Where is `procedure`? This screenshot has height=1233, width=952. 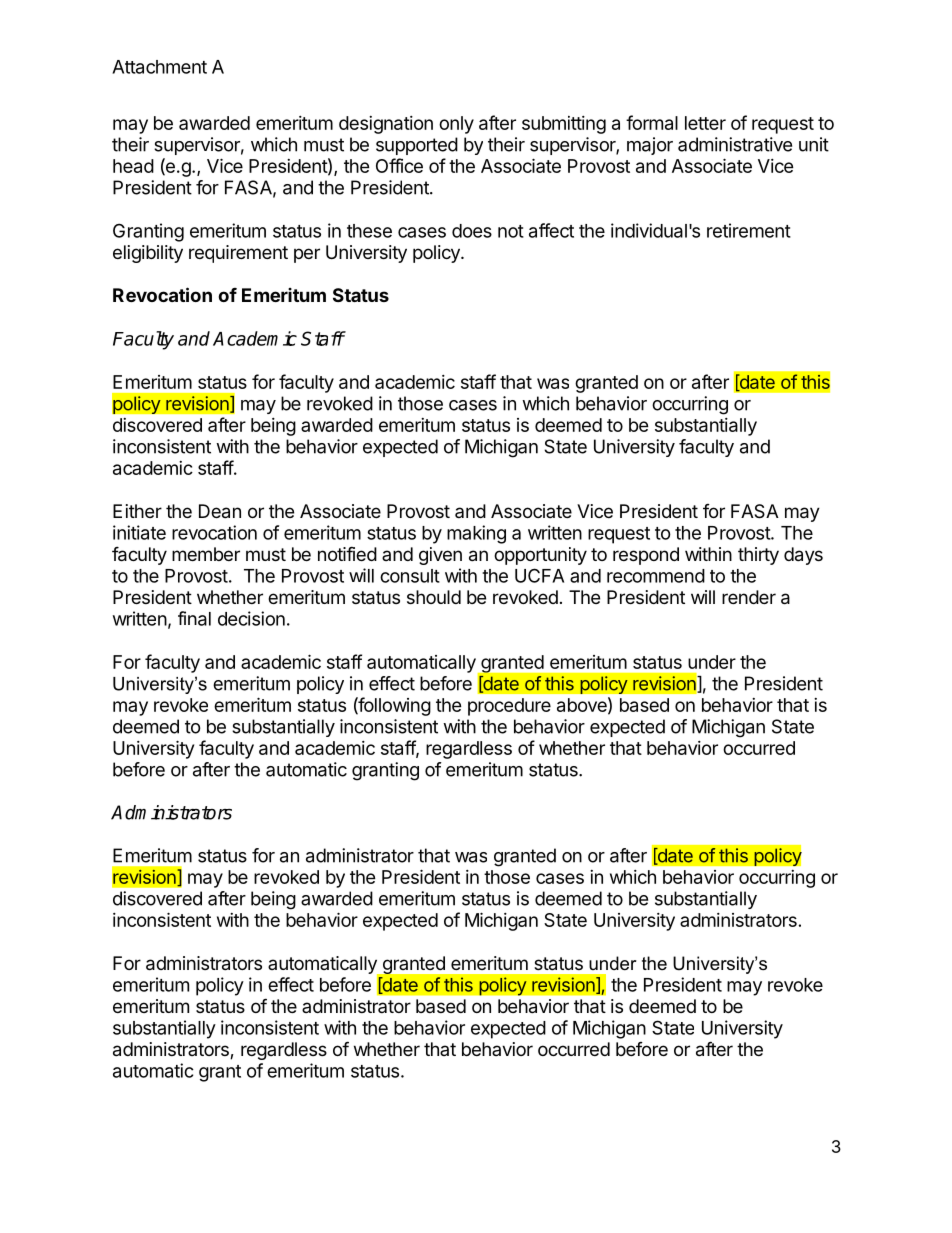 procedure is located at coordinates (509, 707).
